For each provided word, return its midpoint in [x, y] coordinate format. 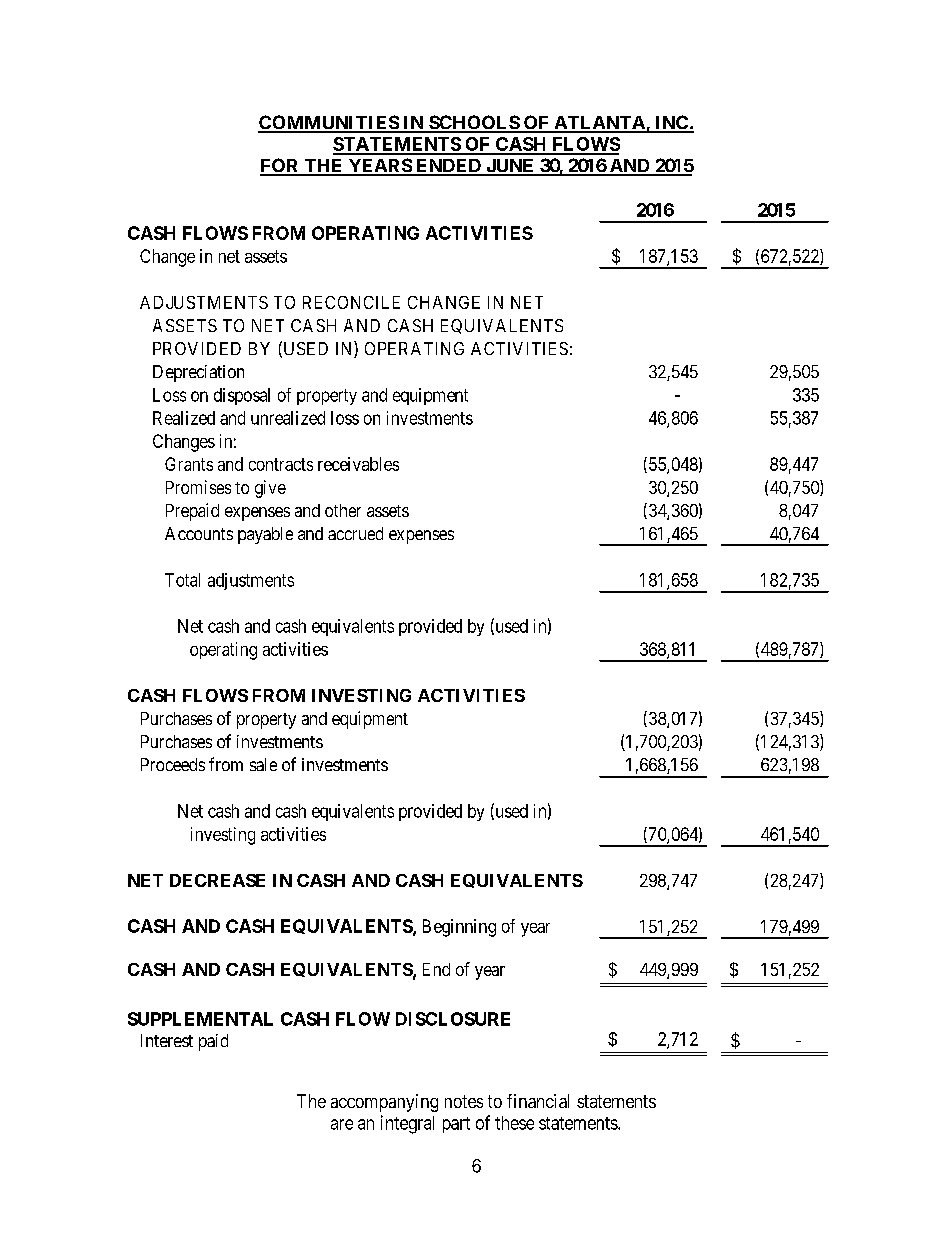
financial [538, 1101]
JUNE [510, 167]
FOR [281, 166]
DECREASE [217, 880]
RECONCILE [351, 302]
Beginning [459, 928]
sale [263, 764]
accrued [355, 533]
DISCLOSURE [453, 1019]
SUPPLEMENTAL [200, 1019]
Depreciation [198, 373]
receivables [358, 464]
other [343, 510]
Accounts [199, 533]
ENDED [448, 167]
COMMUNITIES [329, 123]
